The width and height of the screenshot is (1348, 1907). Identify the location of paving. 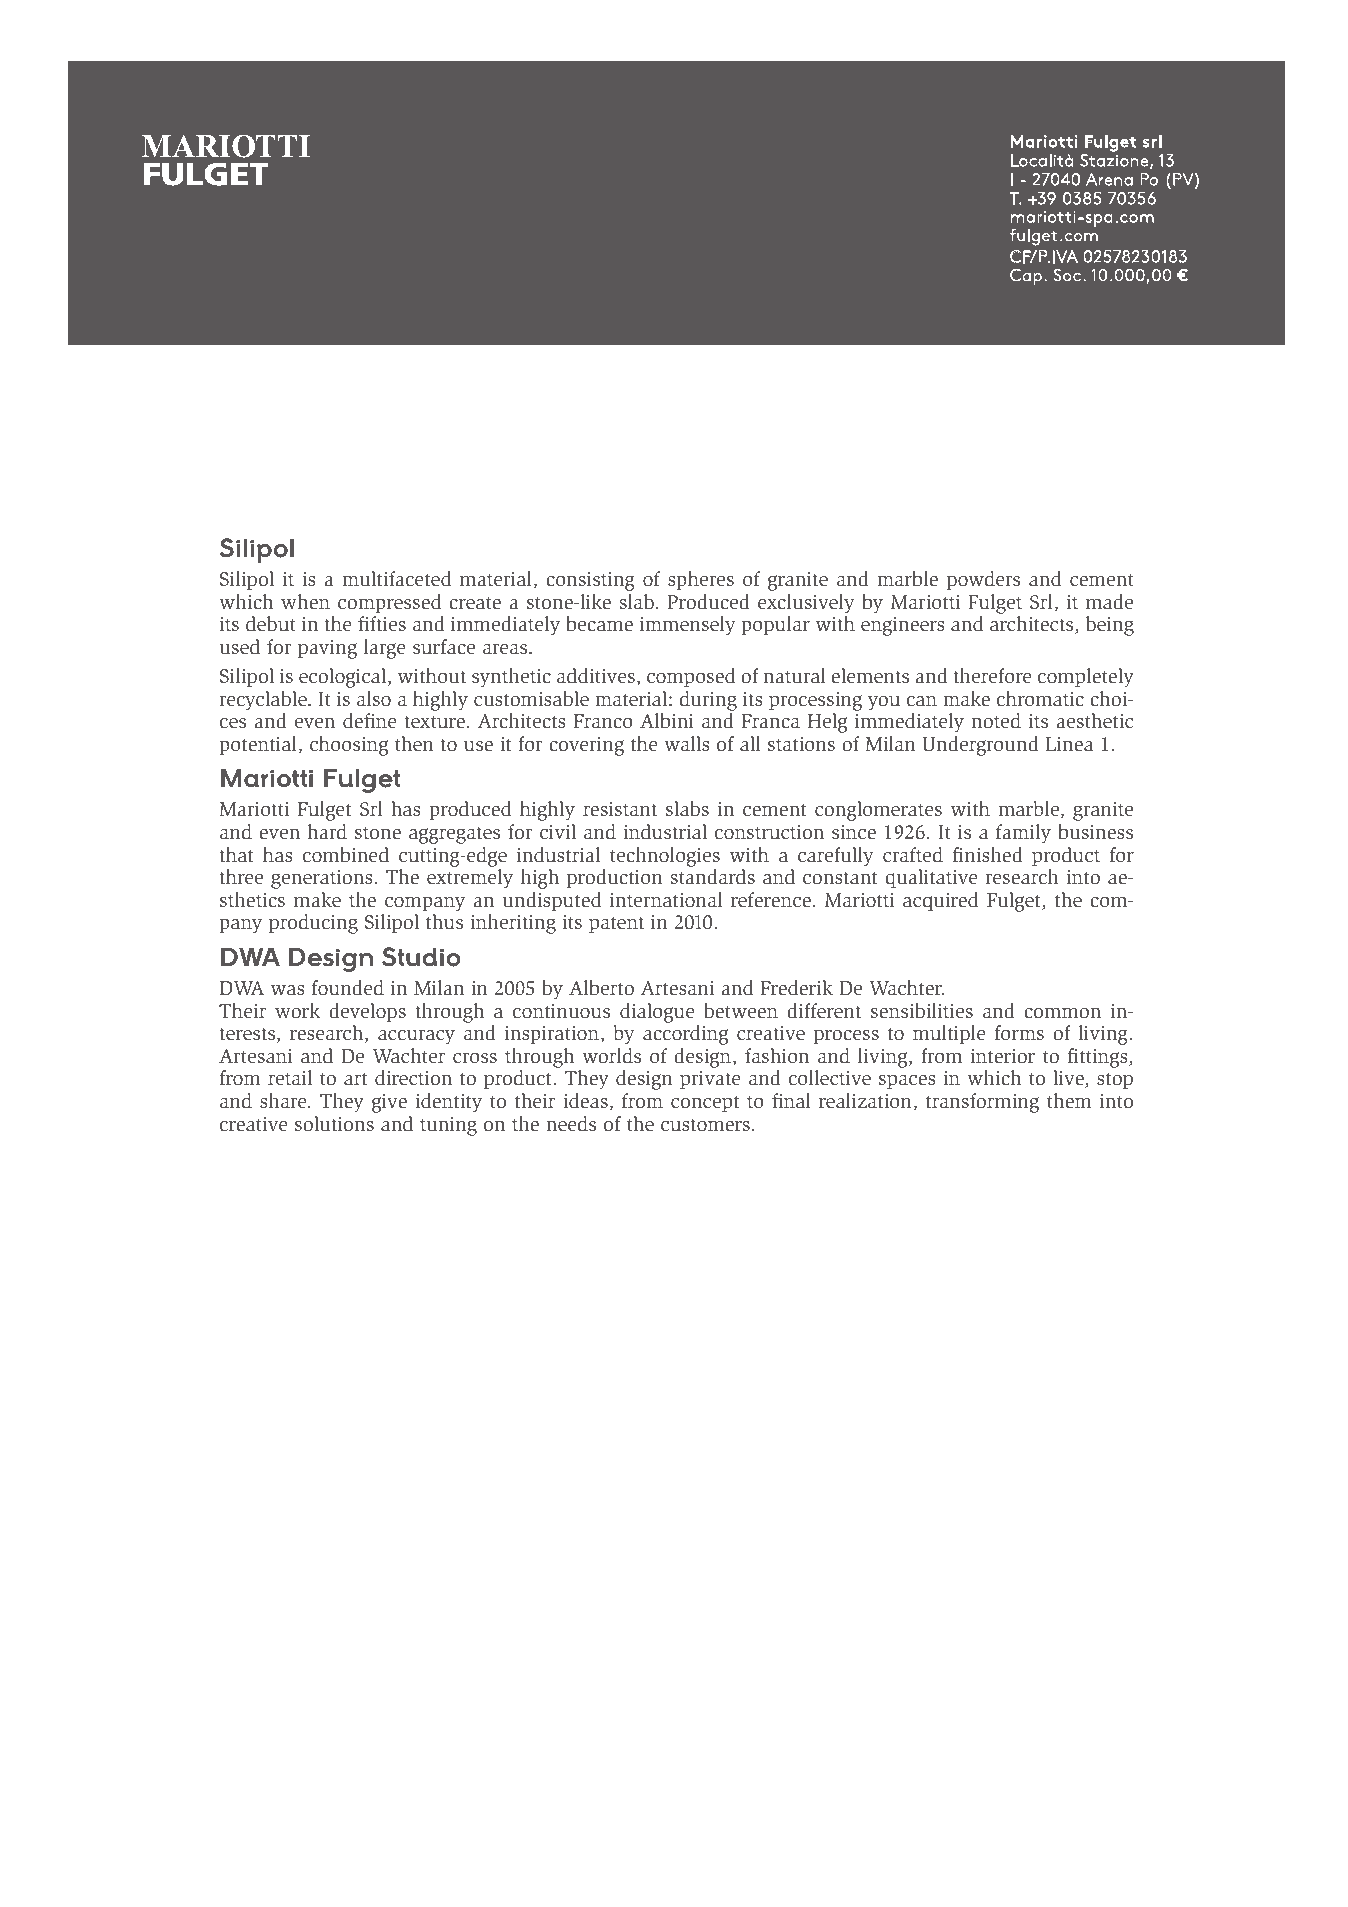
(327, 649).
